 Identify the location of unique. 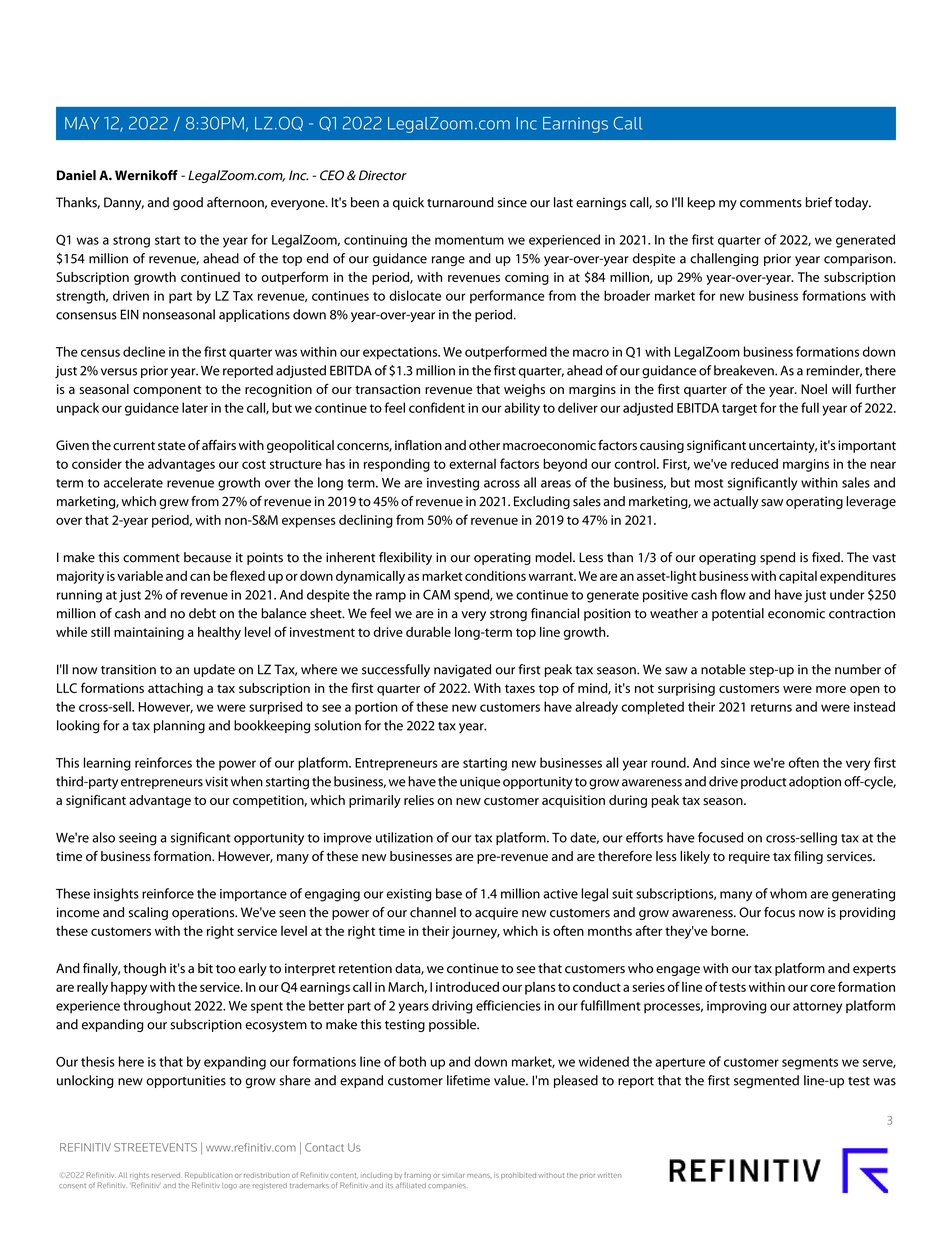
(480, 783).
